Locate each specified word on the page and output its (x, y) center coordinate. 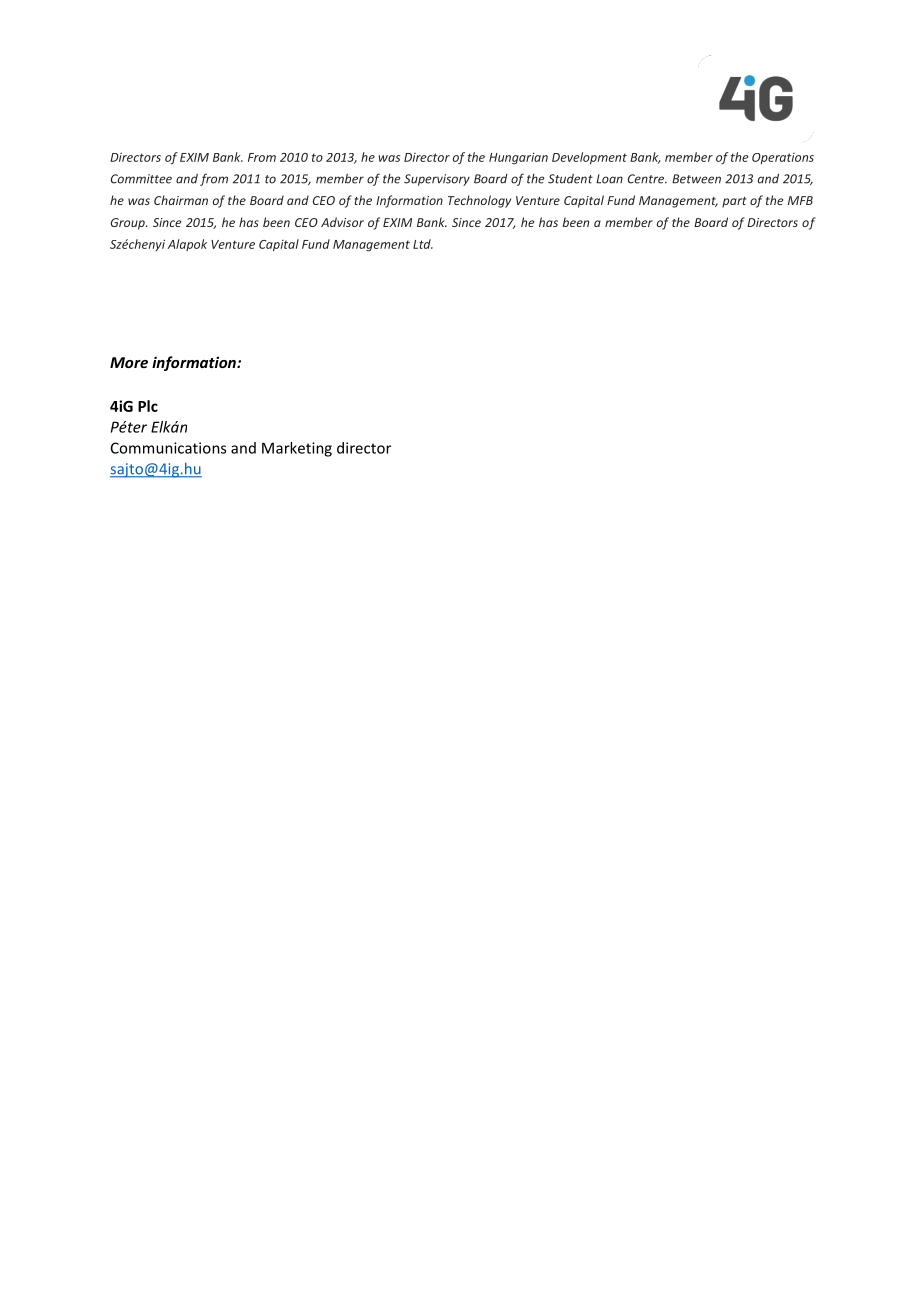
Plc (148, 406)
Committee (141, 179)
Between (696, 179)
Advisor (342, 222)
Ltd (423, 244)
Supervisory (437, 180)
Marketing (297, 449)
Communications (168, 448)
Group (129, 224)
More (129, 362)
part (734, 202)
